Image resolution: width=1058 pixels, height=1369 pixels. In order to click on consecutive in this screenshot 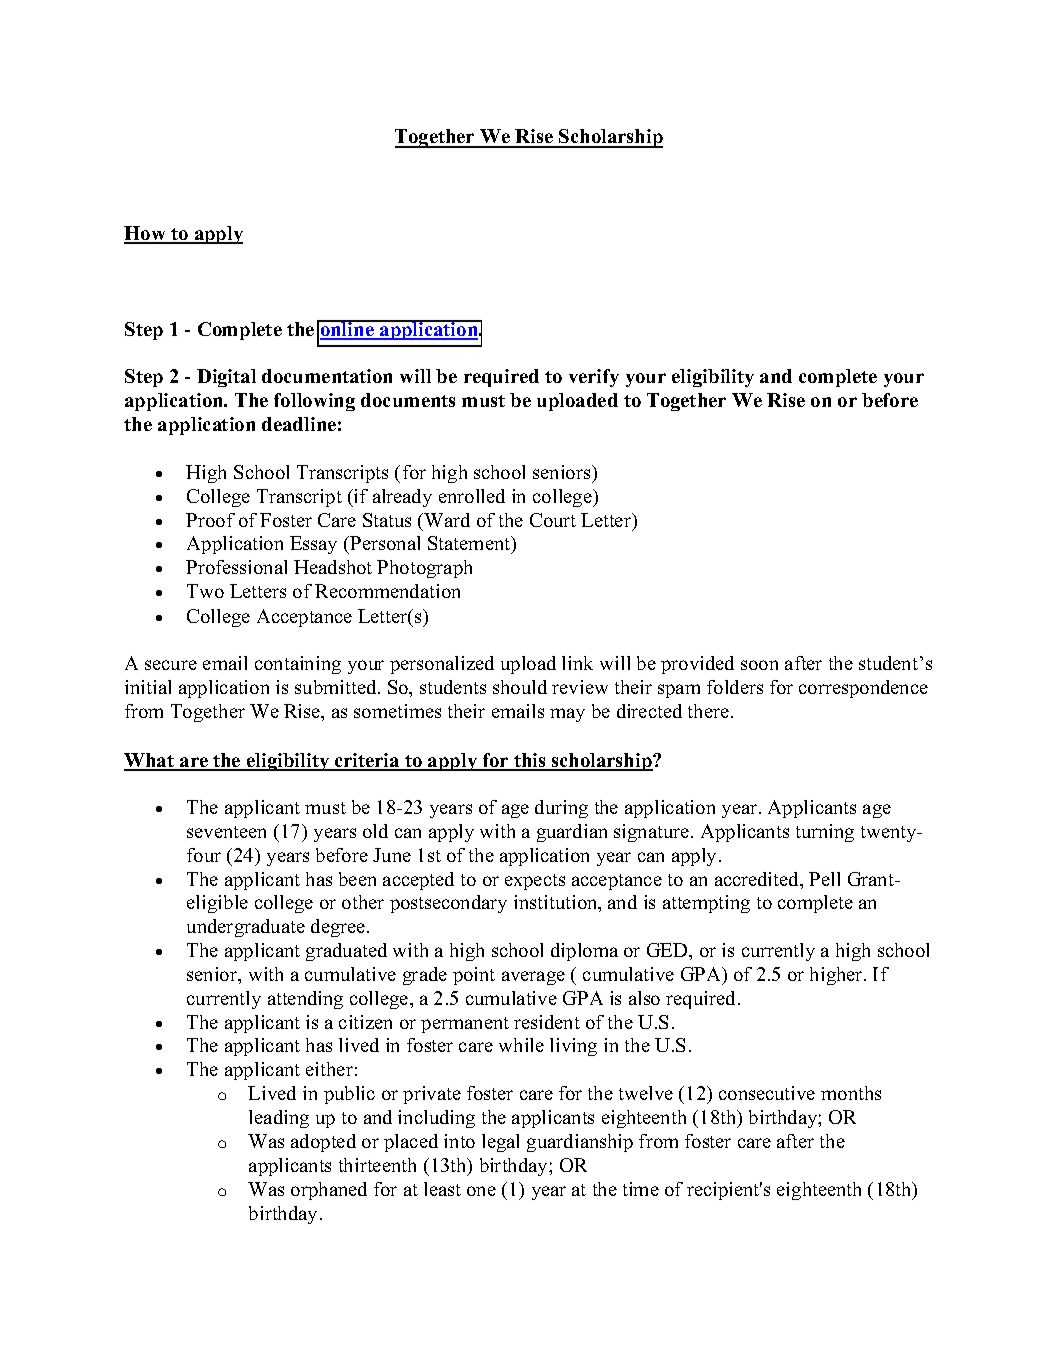, I will do `click(767, 1093)`.
